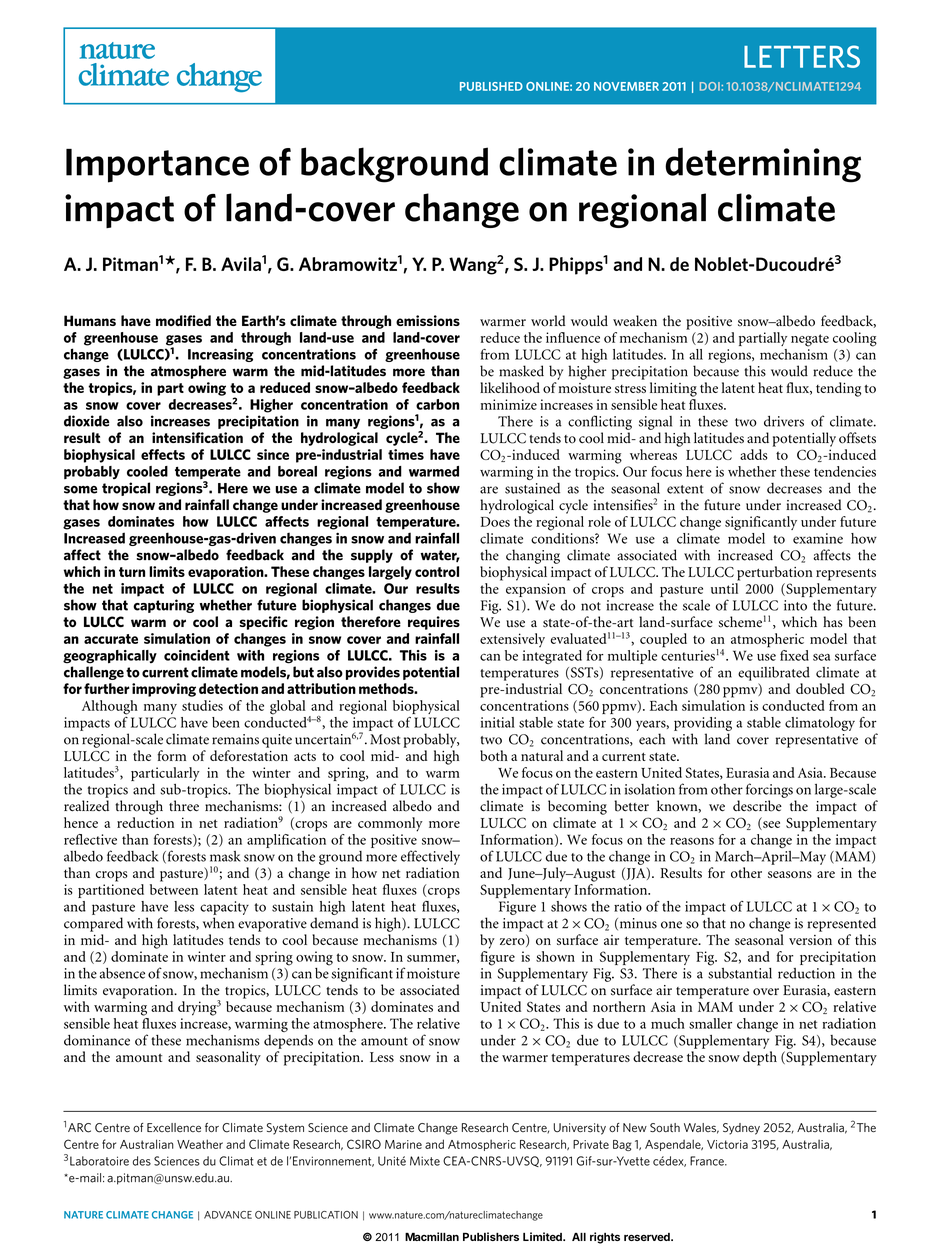  What do you see at coordinates (218, 923) in the screenshot?
I see `when` at bounding box center [218, 923].
